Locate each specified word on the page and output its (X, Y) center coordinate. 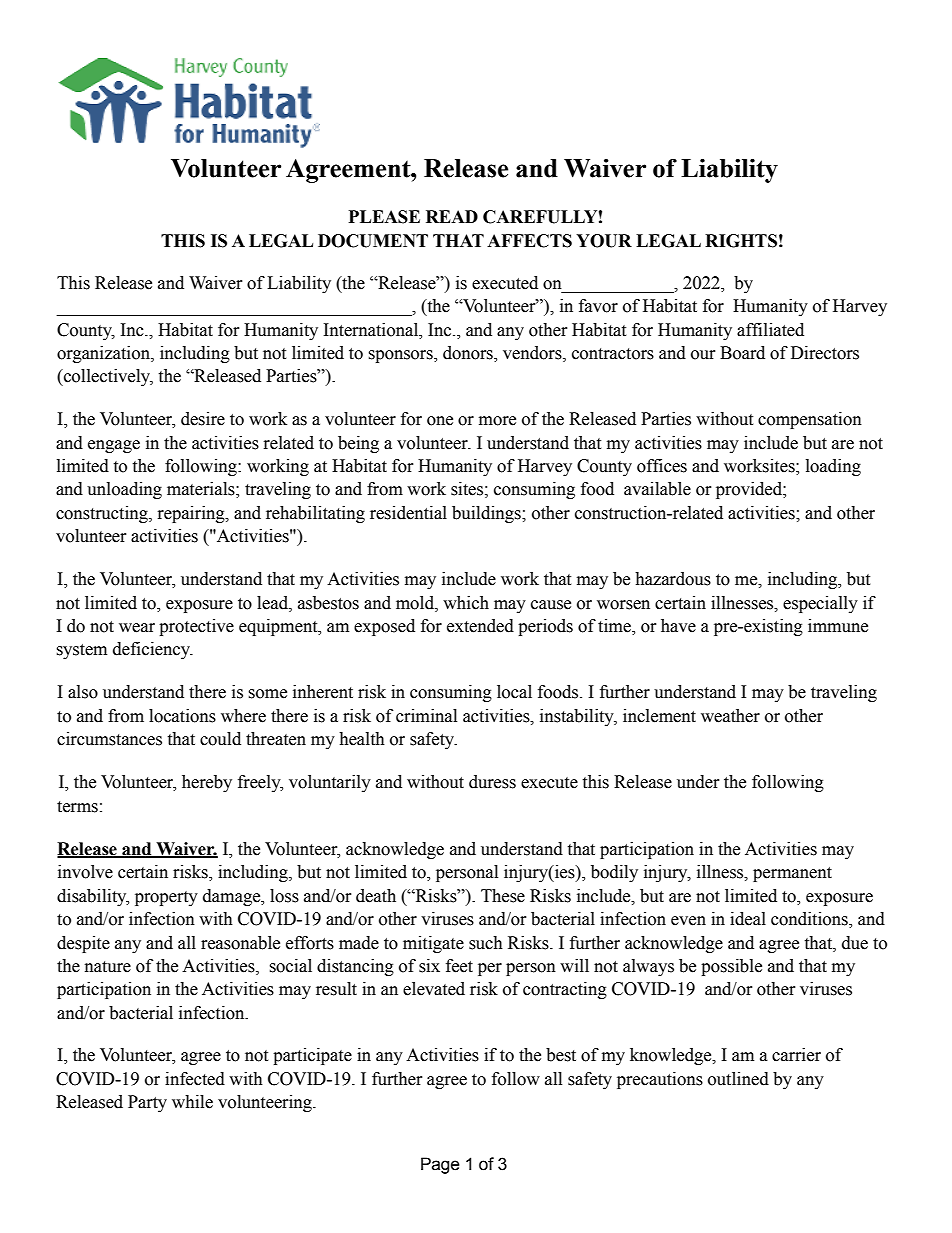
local (514, 692)
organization (104, 354)
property (166, 898)
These (503, 896)
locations (182, 716)
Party (147, 1103)
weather (730, 716)
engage (114, 446)
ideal (748, 919)
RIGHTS (741, 241)
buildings (487, 514)
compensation (810, 420)
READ (452, 216)
